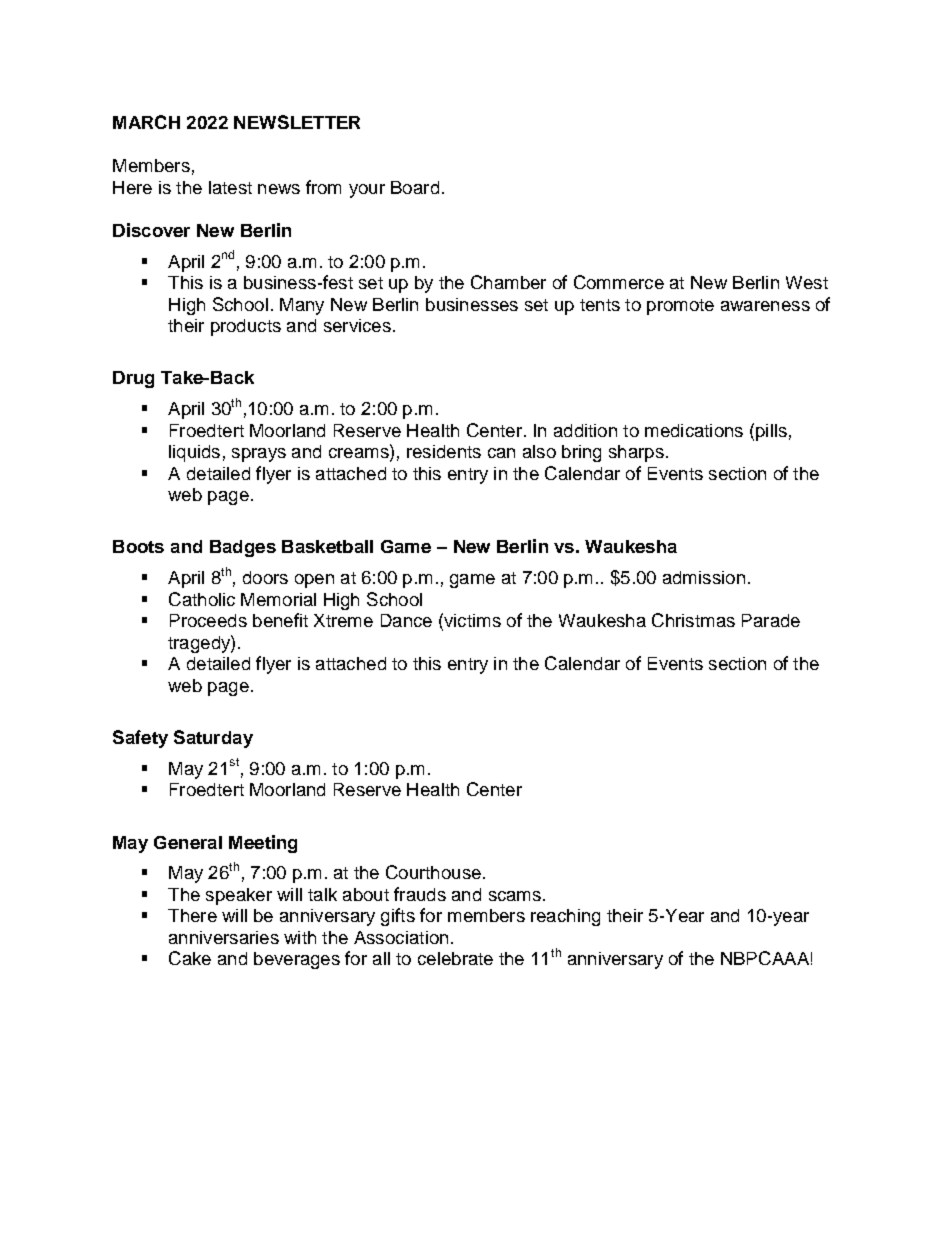 The width and height of the screenshot is (952, 1233). What do you see at coordinates (406, 620) in the screenshot?
I see `Dance` at bounding box center [406, 620].
